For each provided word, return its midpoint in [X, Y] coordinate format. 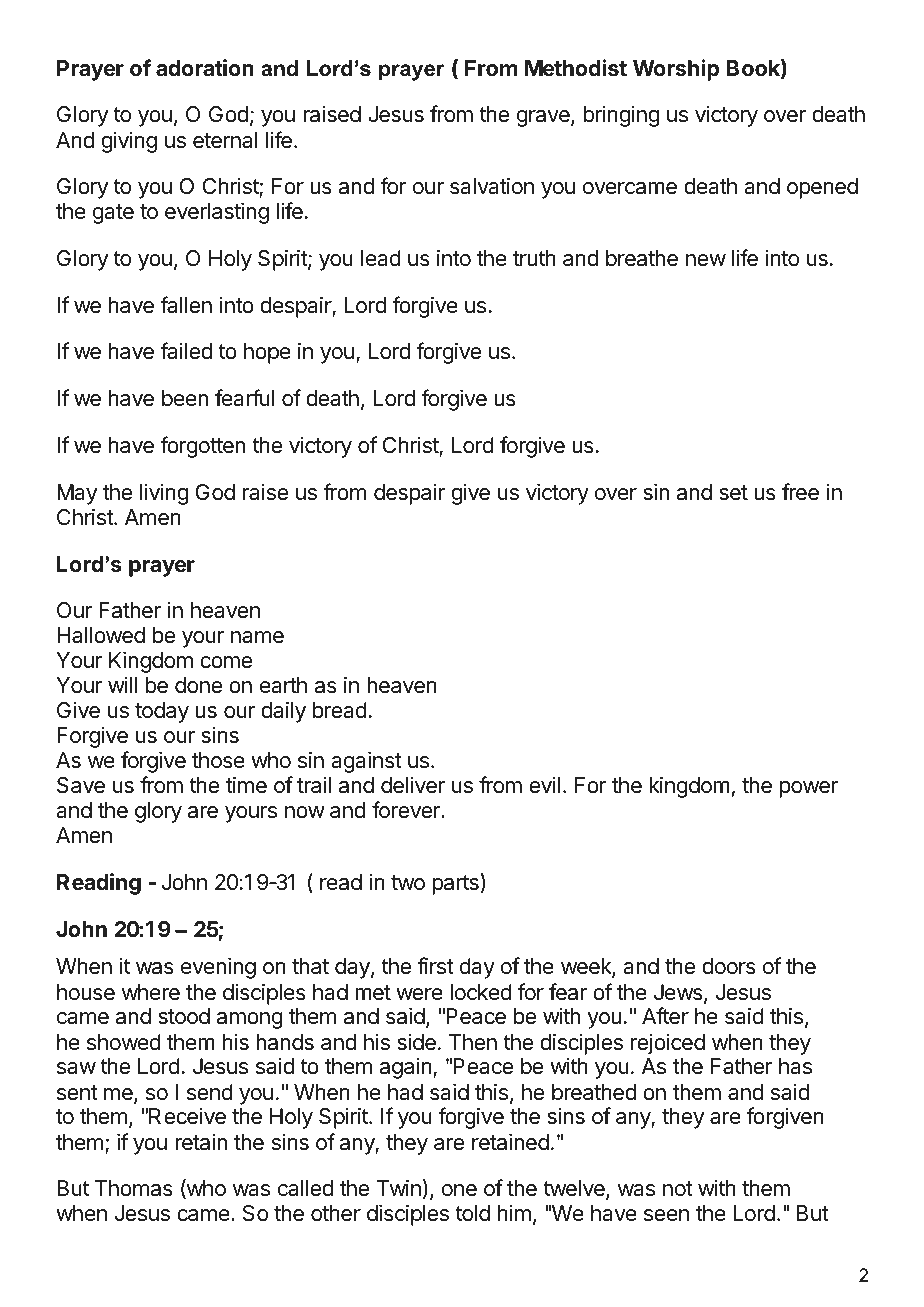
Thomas [134, 1188]
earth [283, 685]
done [198, 685]
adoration [205, 68]
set [733, 493]
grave [544, 118]
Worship [676, 70]
